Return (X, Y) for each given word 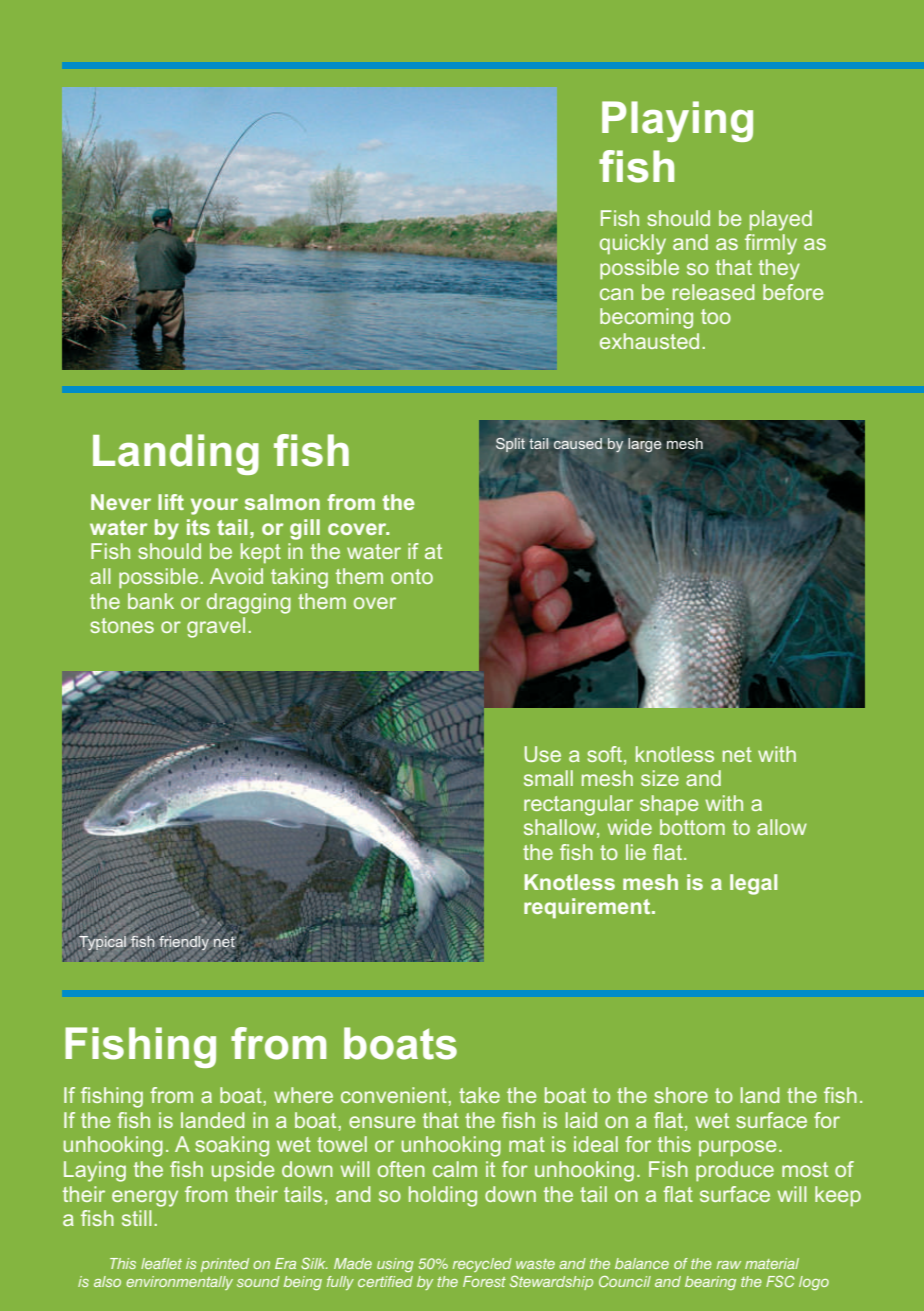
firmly (771, 244)
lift (171, 502)
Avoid (236, 576)
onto (412, 576)
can (616, 294)
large (645, 445)
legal (753, 884)
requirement (588, 908)
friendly (184, 943)
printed (225, 1265)
